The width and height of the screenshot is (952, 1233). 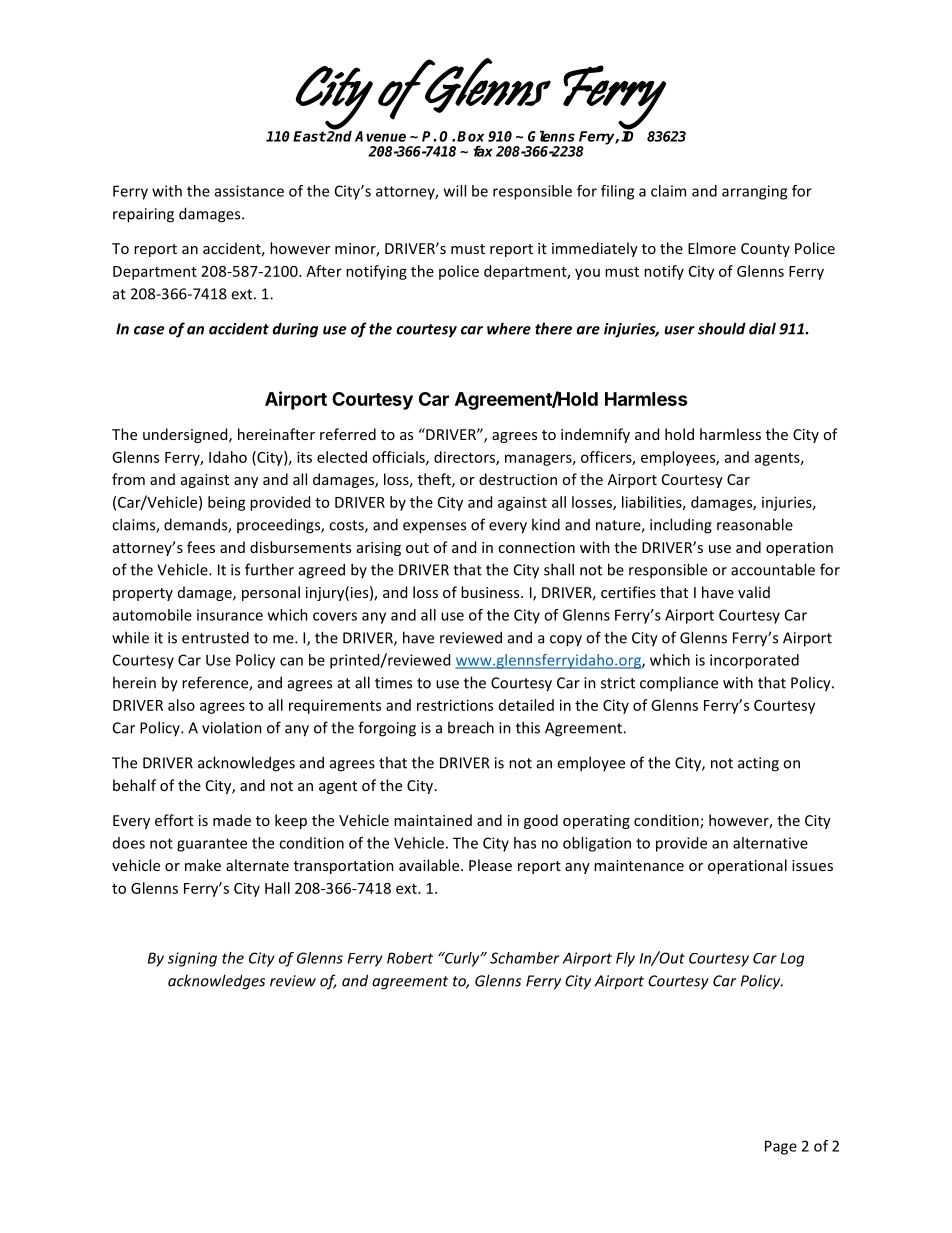 I want to click on arranging, so click(x=754, y=192).
